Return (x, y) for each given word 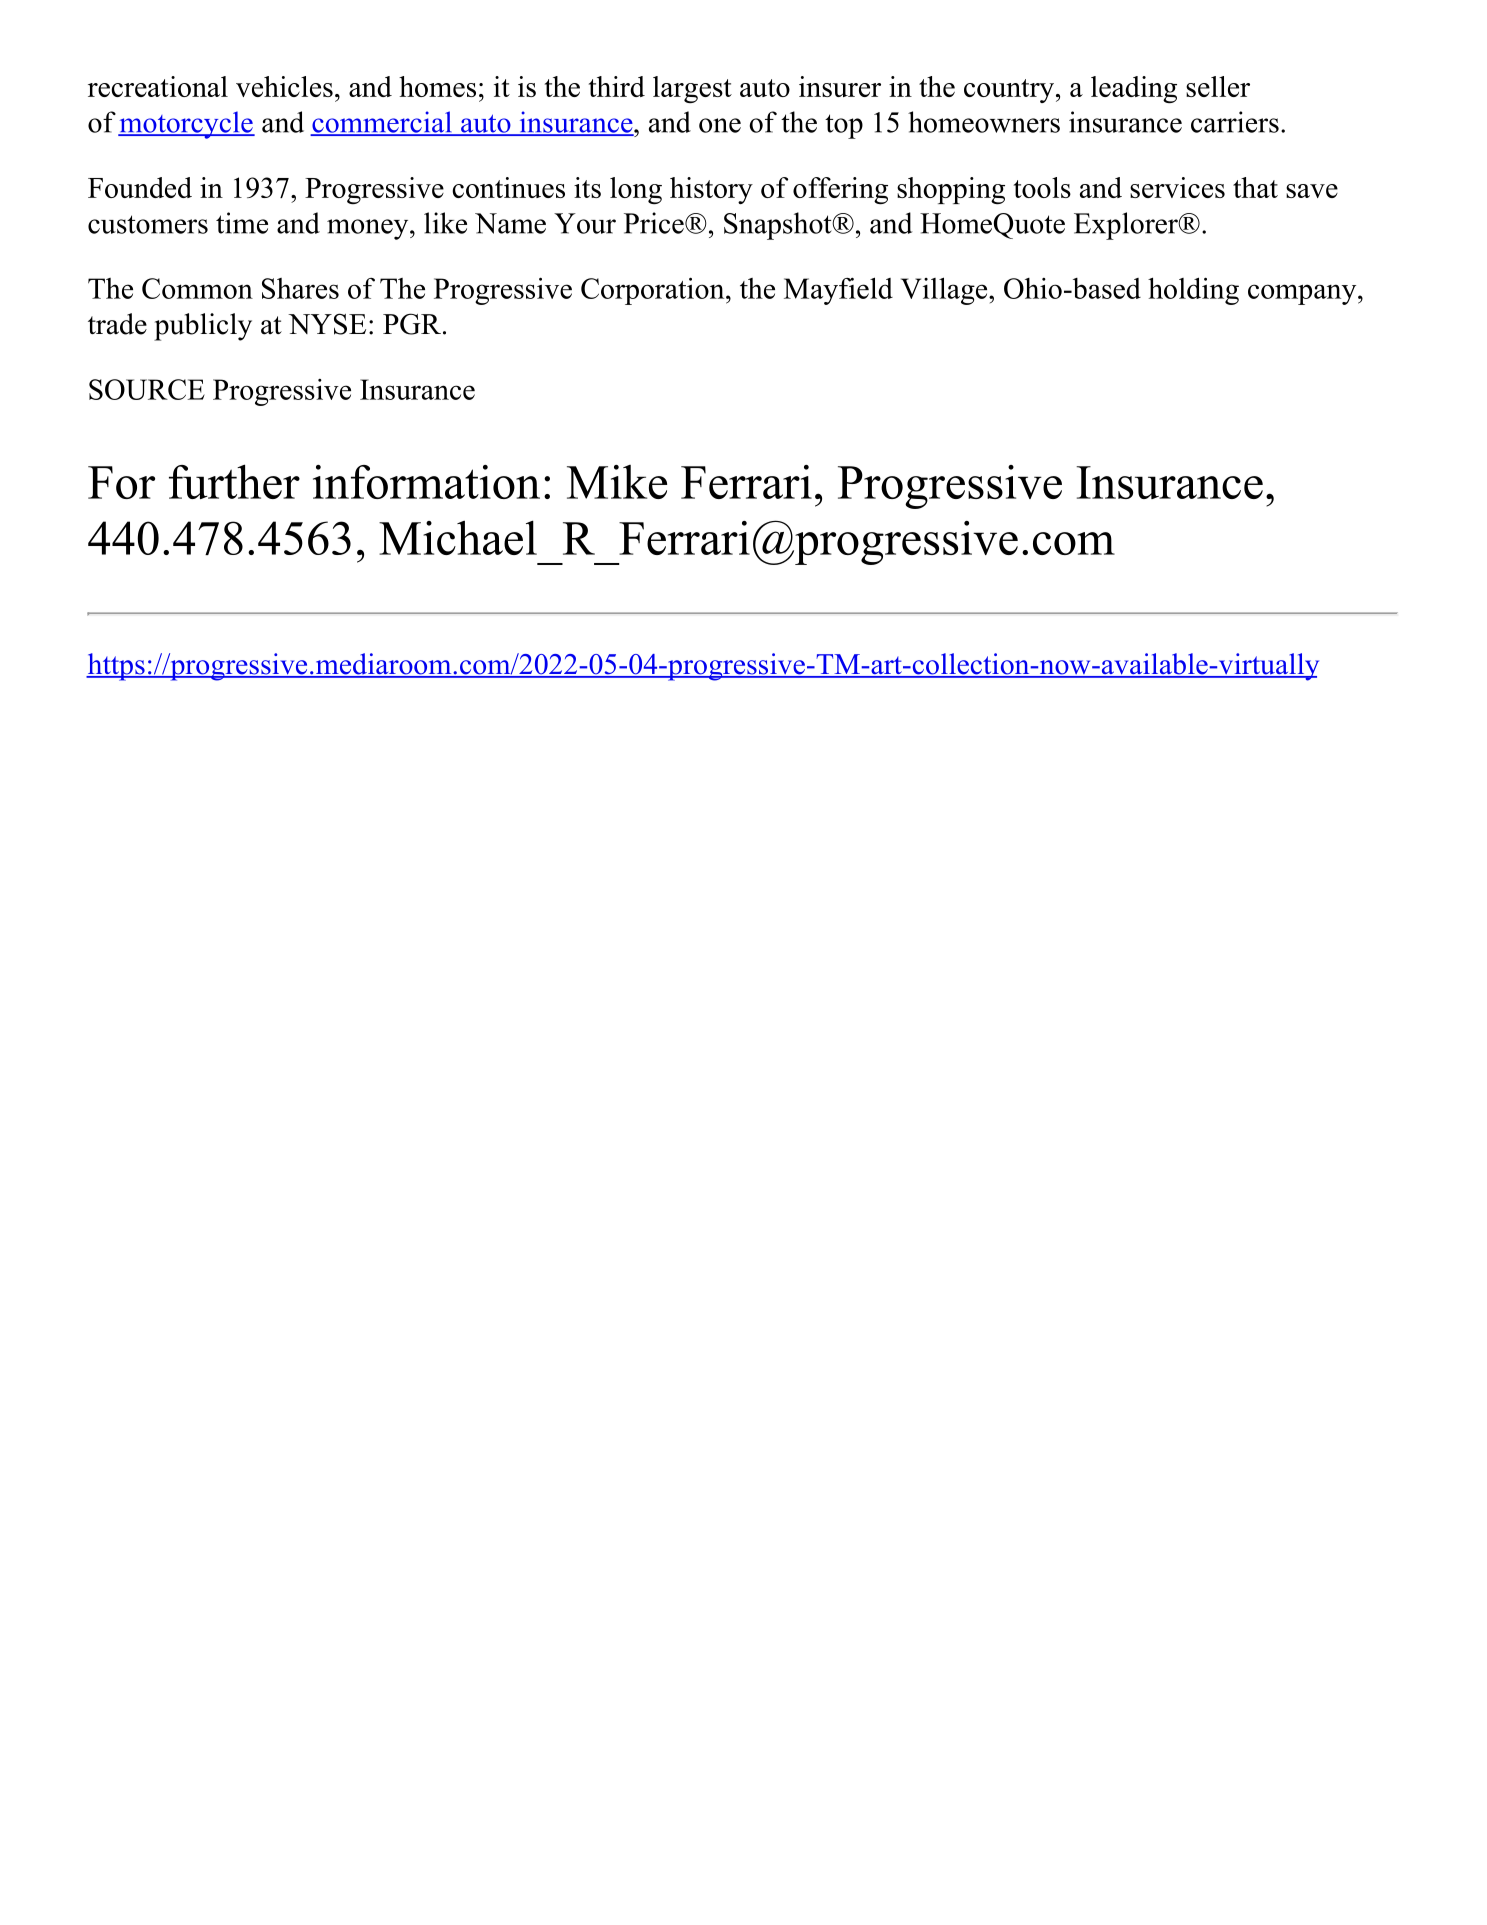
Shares (300, 288)
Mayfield (838, 291)
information (426, 482)
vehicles (284, 86)
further (234, 481)
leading (1134, 89)
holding (1193, 291)
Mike (617, 482)
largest (692, 89)
